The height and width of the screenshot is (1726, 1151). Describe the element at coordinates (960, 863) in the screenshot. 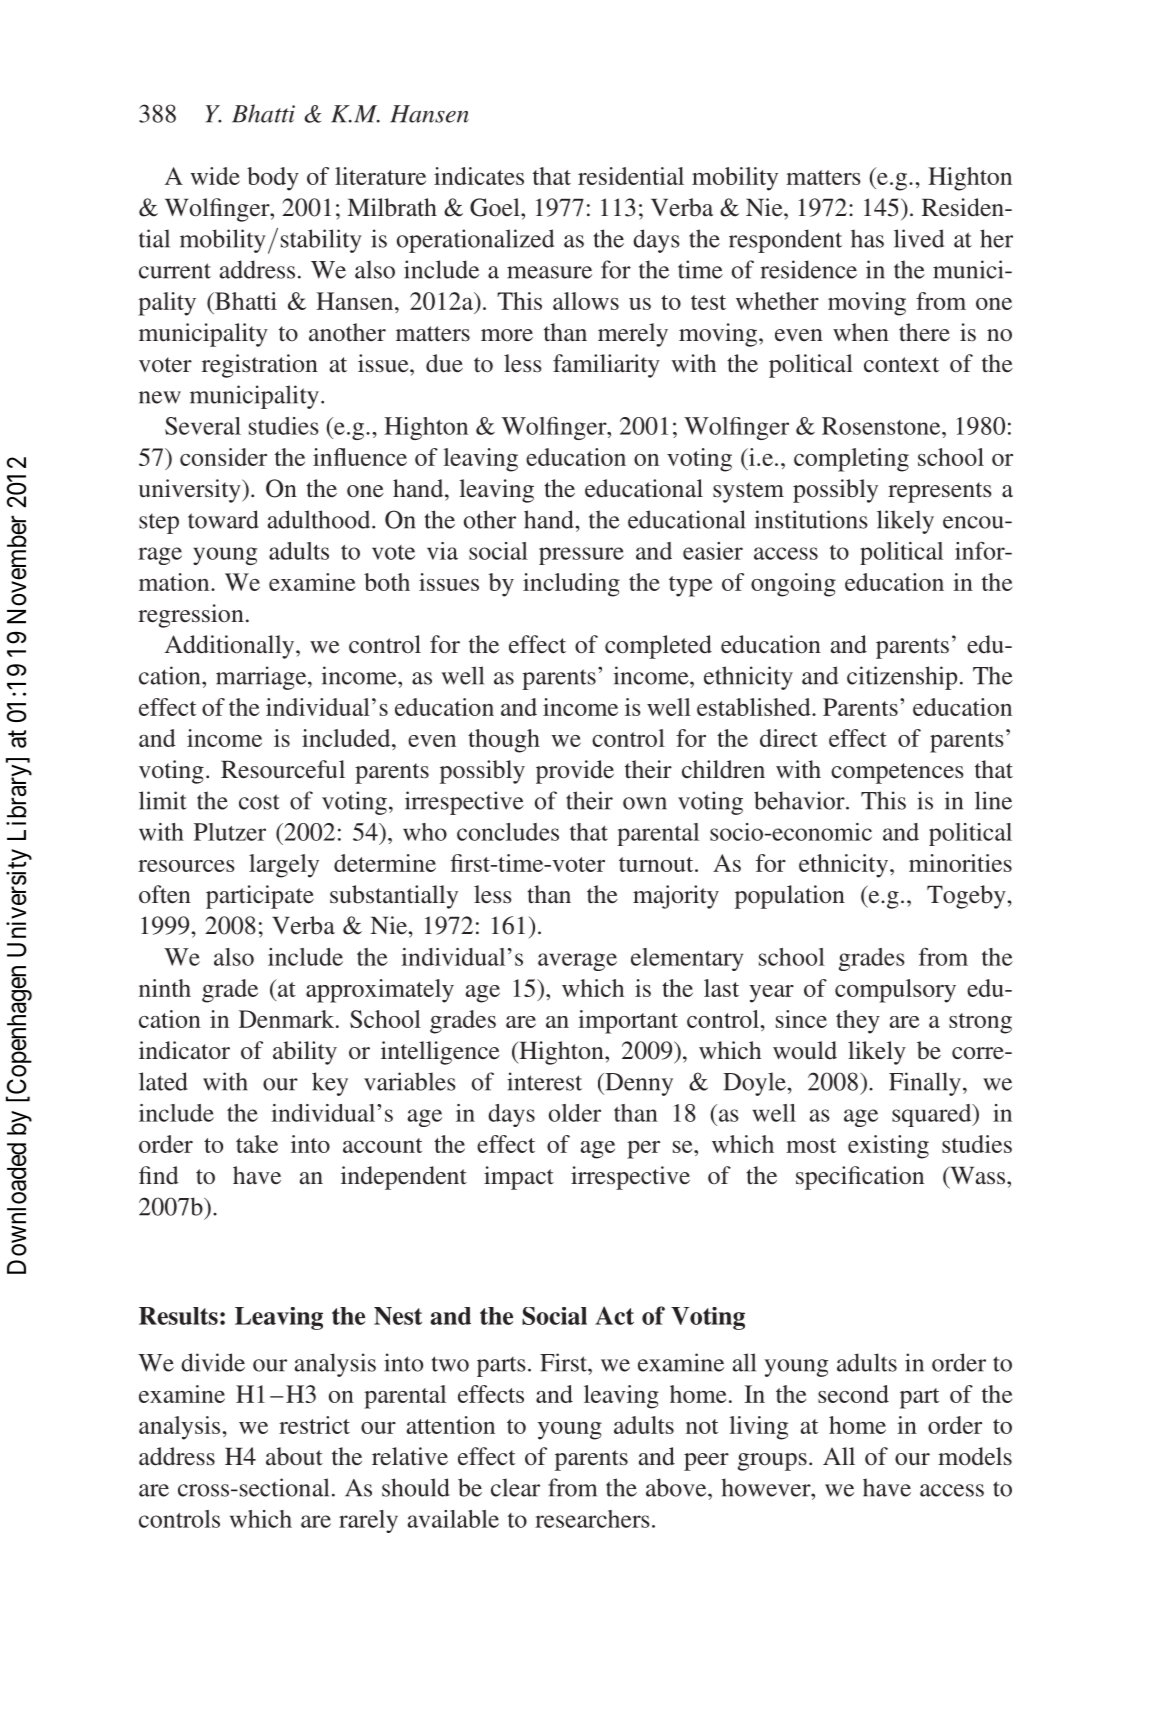

I see `minorities` at that location.
